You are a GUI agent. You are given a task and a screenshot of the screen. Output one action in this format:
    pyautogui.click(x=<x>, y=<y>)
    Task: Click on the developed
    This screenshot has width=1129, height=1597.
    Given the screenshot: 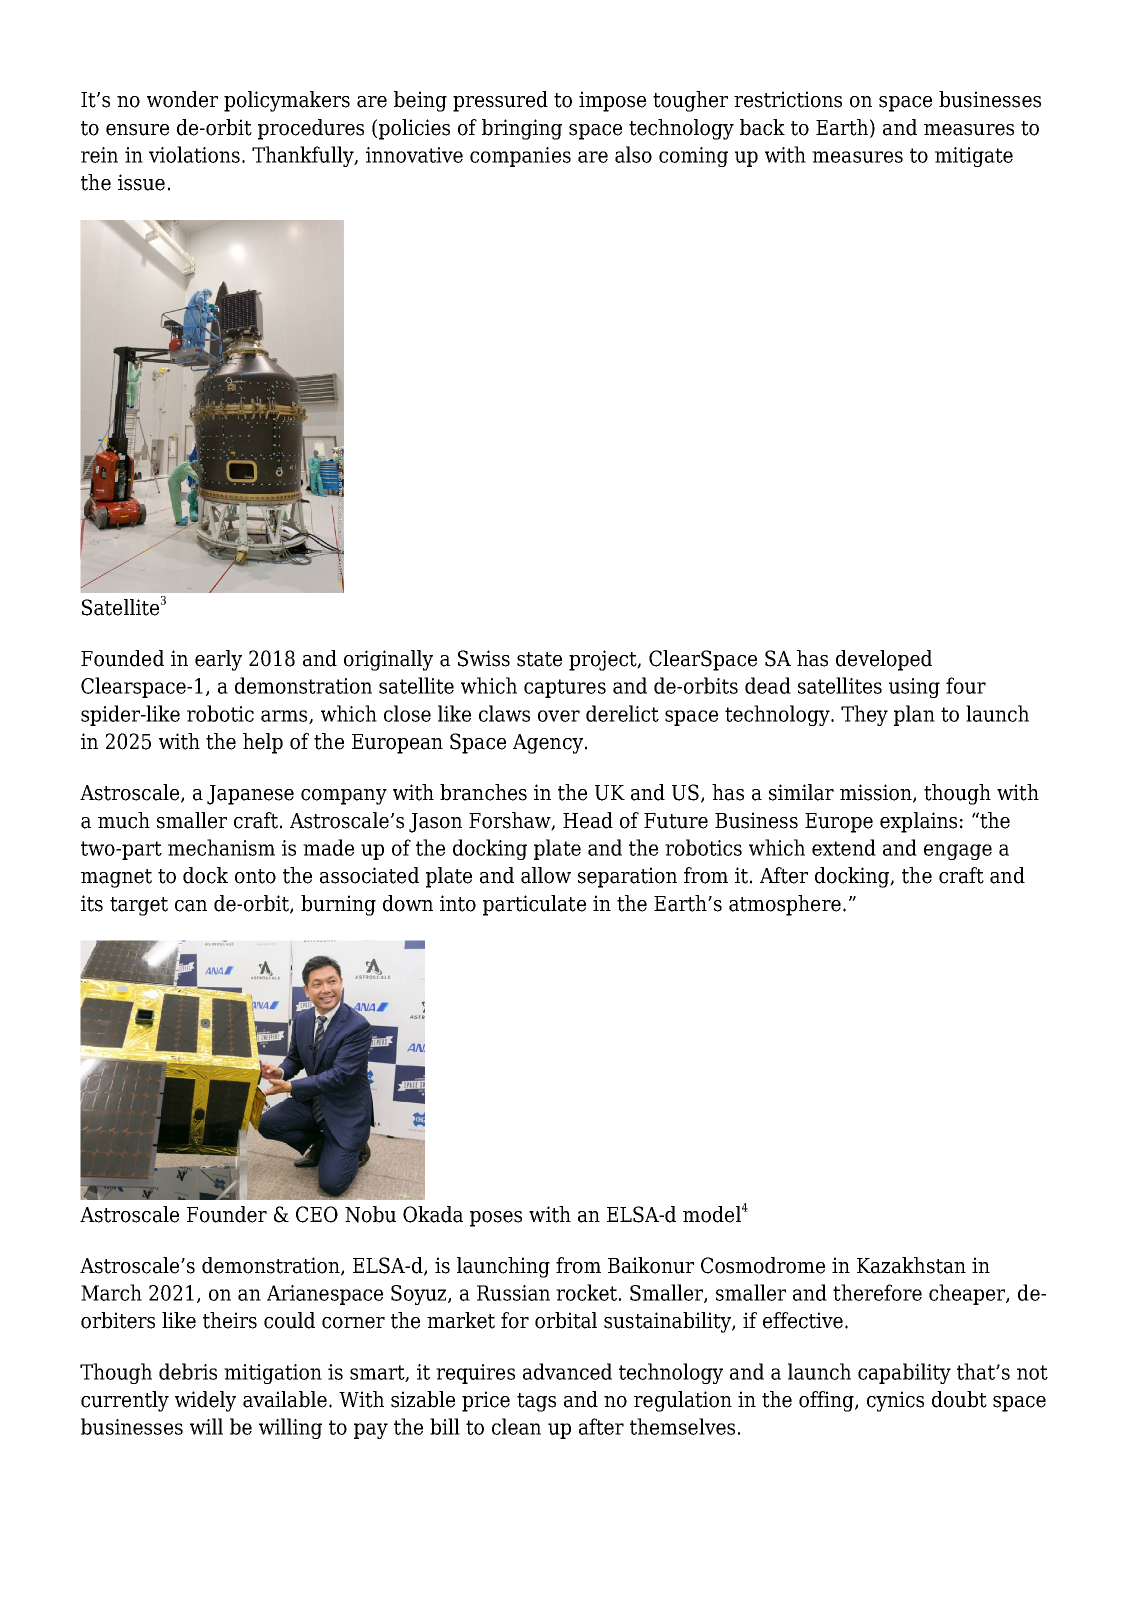 What is the action you would take?
    pyautogui.click(x=884, y=660)
